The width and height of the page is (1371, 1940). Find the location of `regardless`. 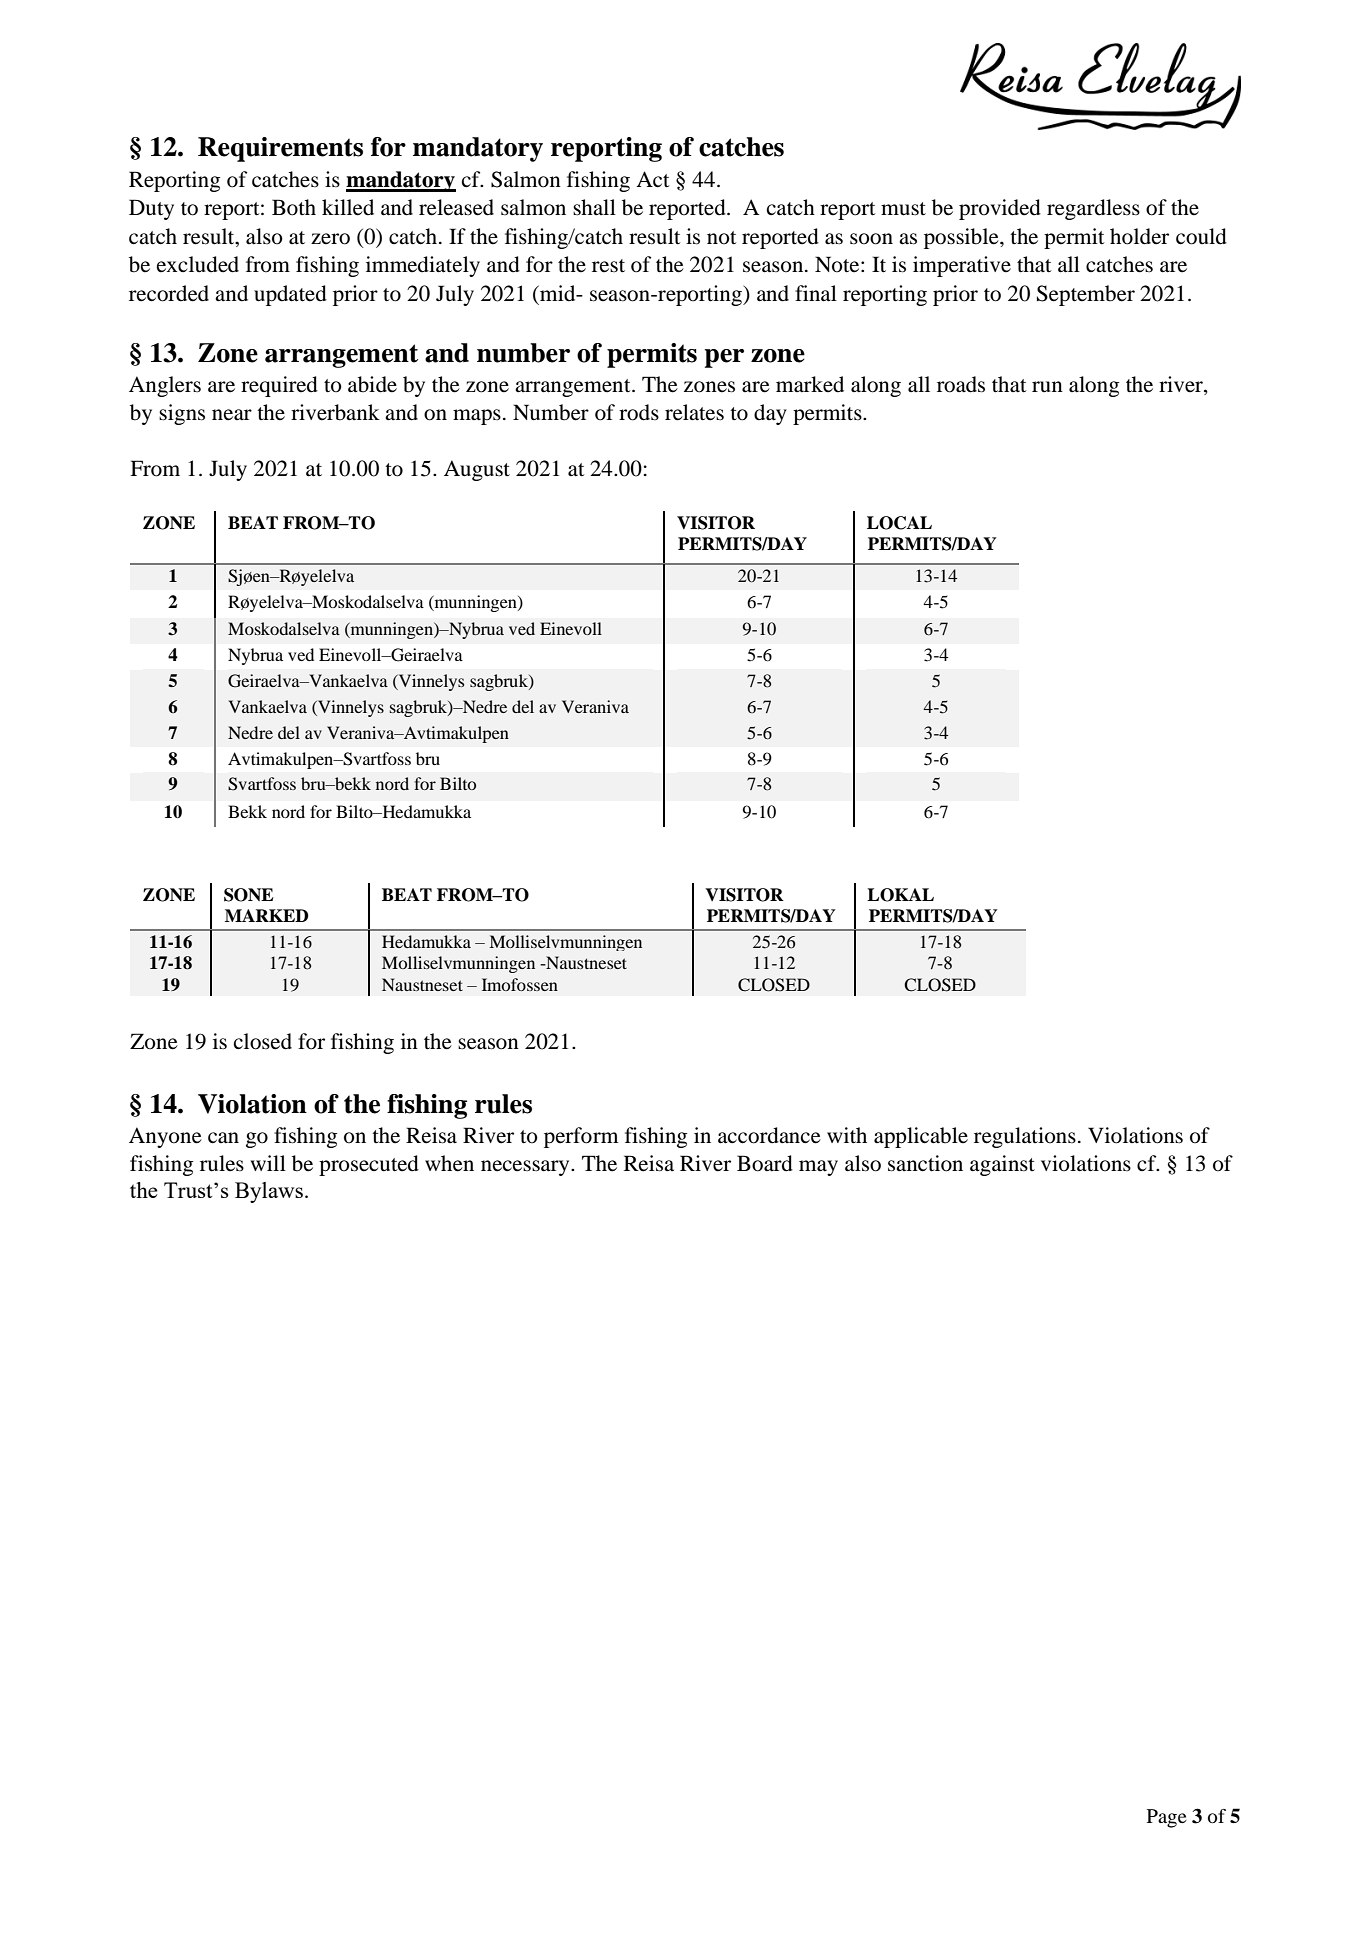

regardless is located at coordinates (1093, 209).
